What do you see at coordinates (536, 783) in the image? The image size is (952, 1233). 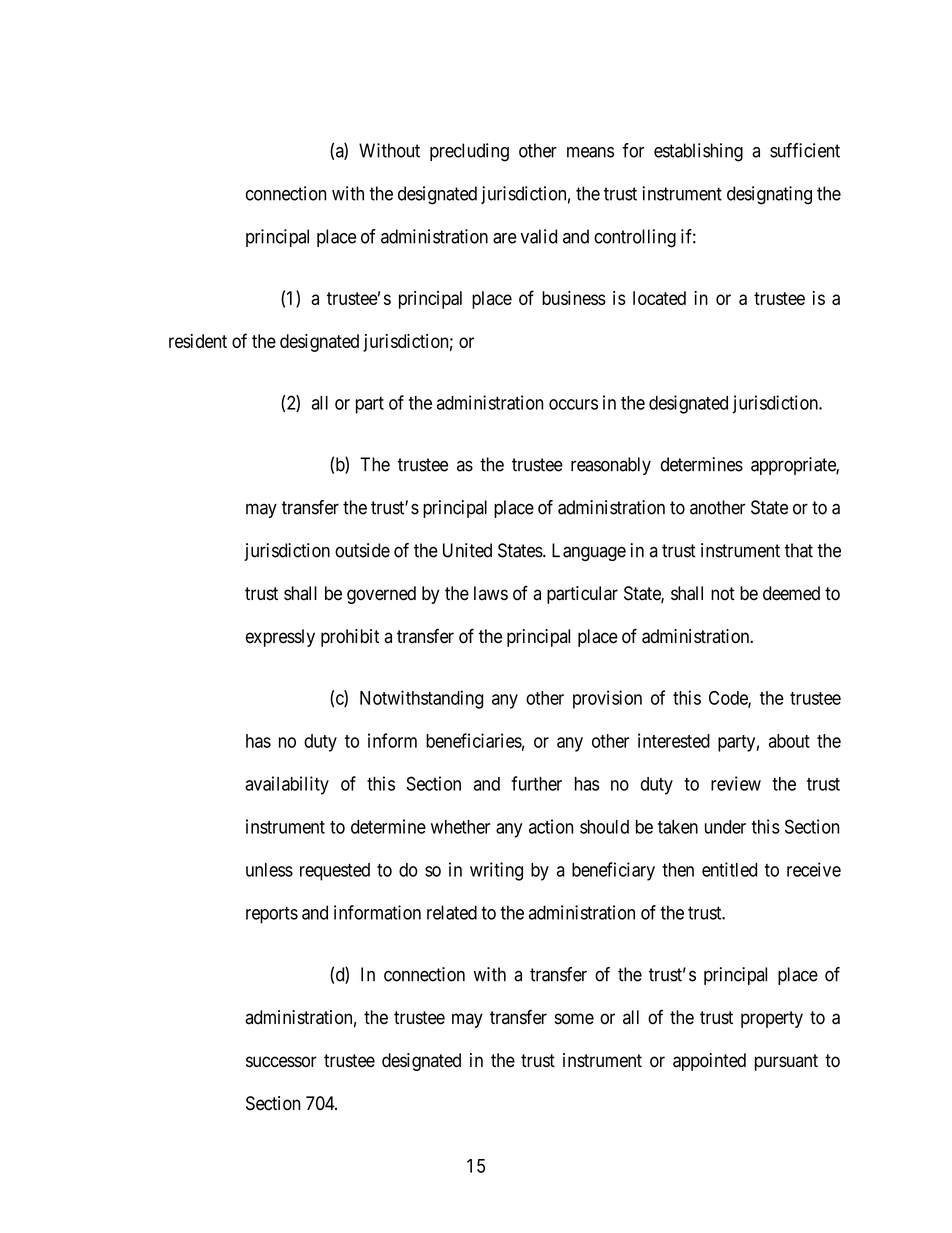 I see `further` at bounding box center [536, 783].
